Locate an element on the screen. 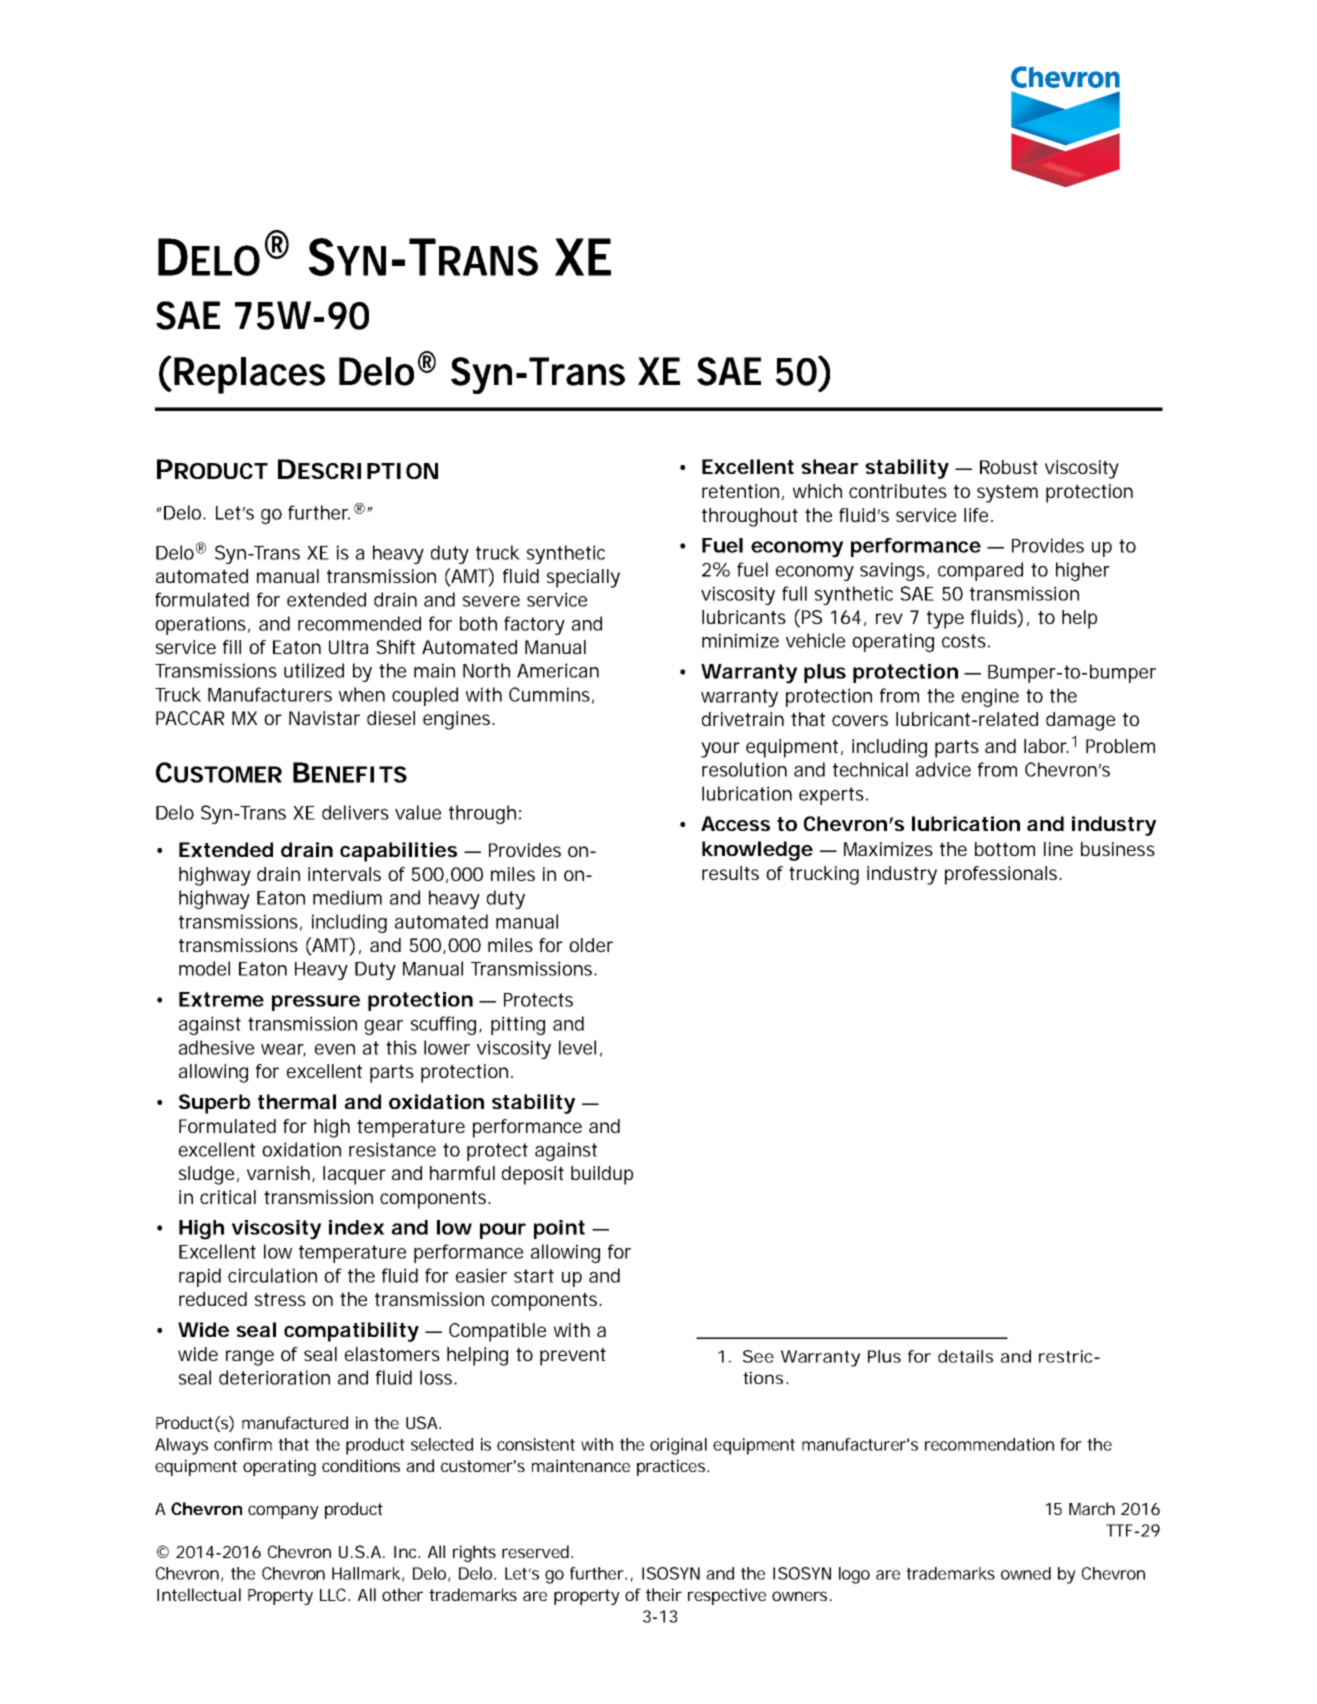 This screenshot has height=1704, width=1317. LLC is located at coordinates (335, 1594).
